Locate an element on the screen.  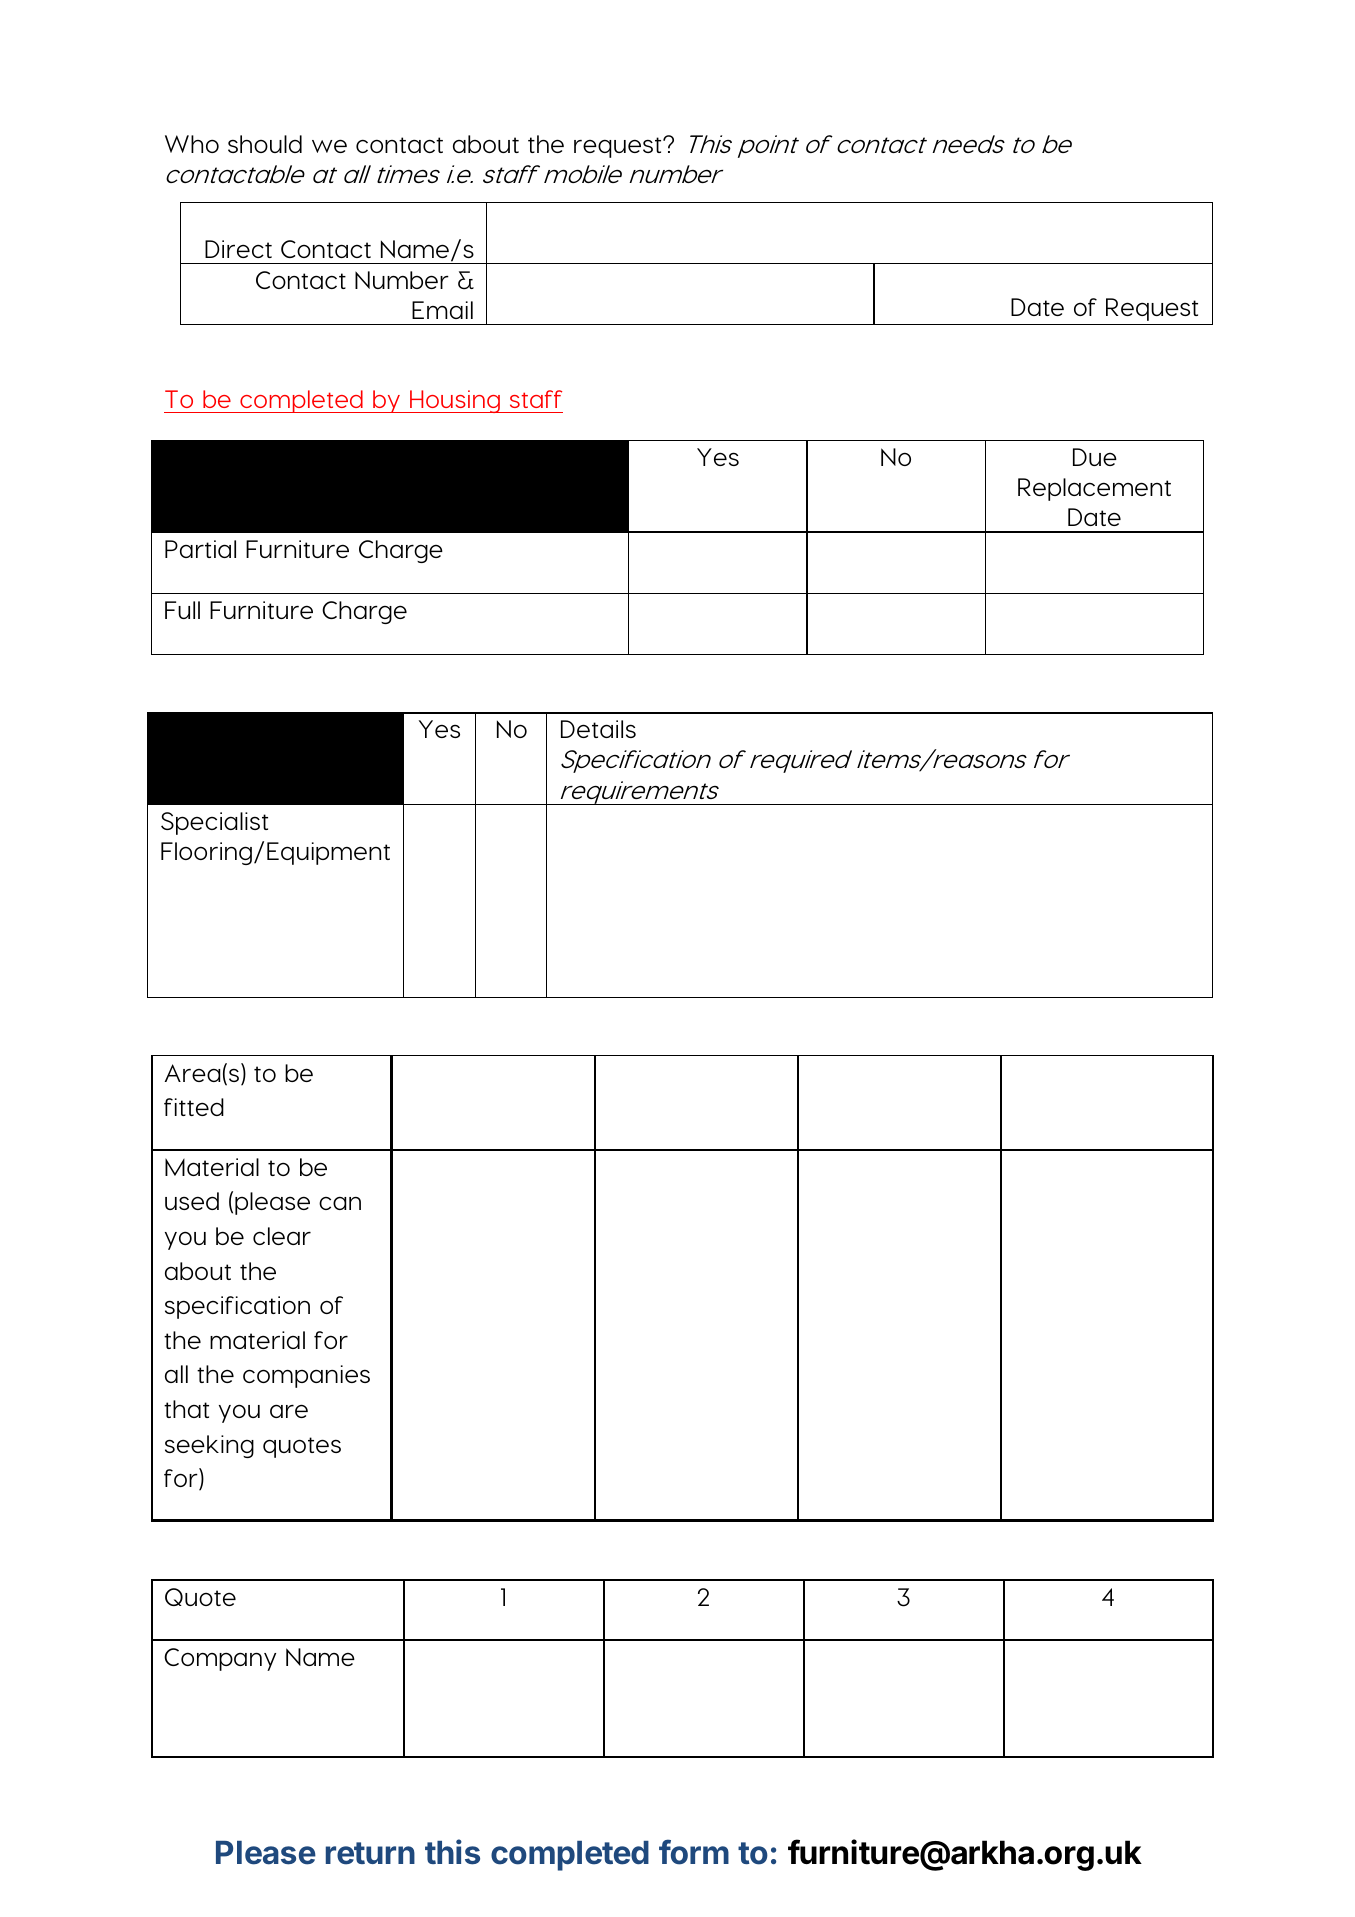
should is located at coordinates (265, 144).
